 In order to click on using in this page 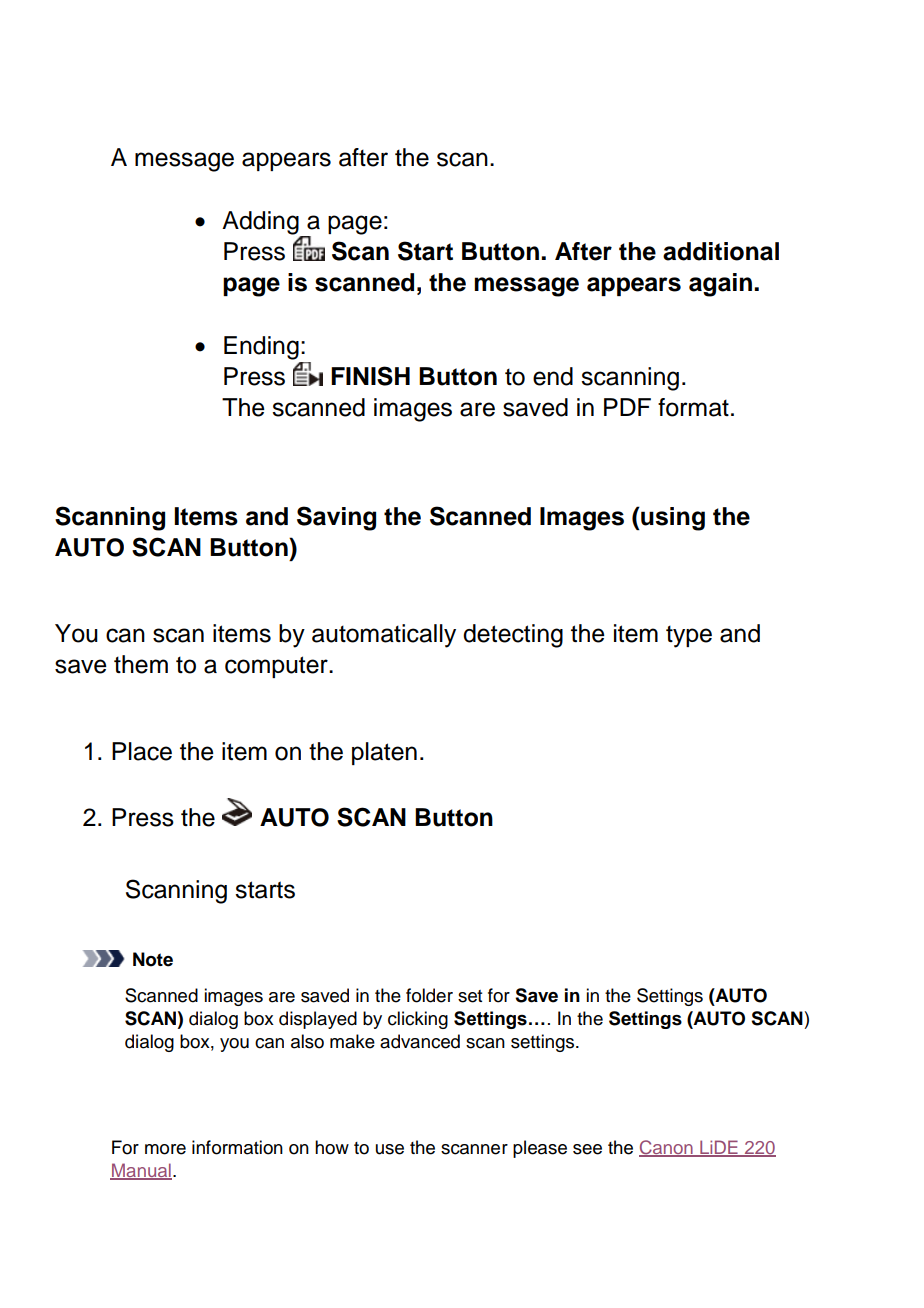, I will do `click(672, 519)`.
